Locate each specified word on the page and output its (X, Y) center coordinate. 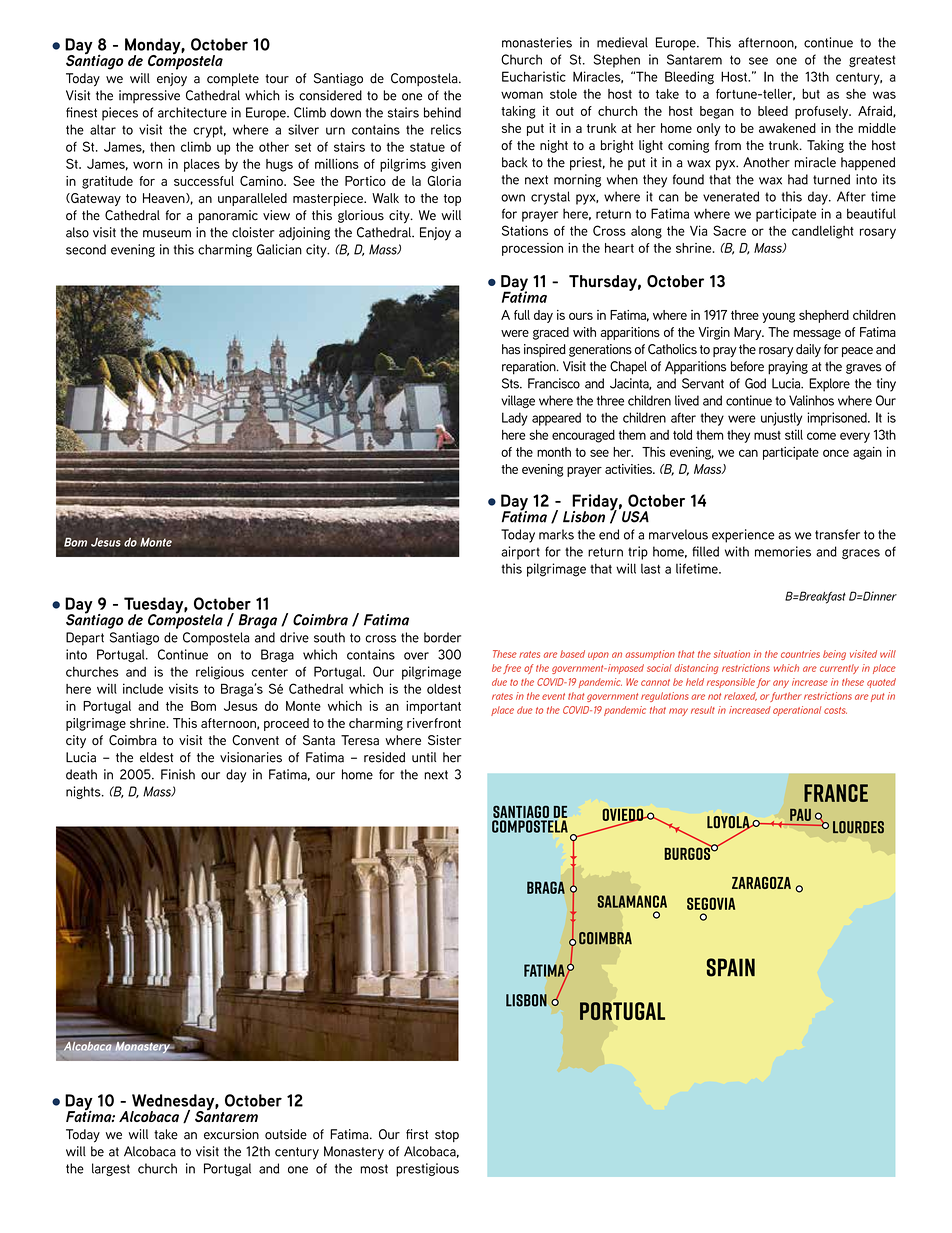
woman (522, 95)
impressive (149, 97)
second (86, 249)
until (424, 757)
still (794, 434)
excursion (231, 1134)
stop (447, 1136)
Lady (515, 419)
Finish (178, 774)
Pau (800, 815)
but (811, 94)
